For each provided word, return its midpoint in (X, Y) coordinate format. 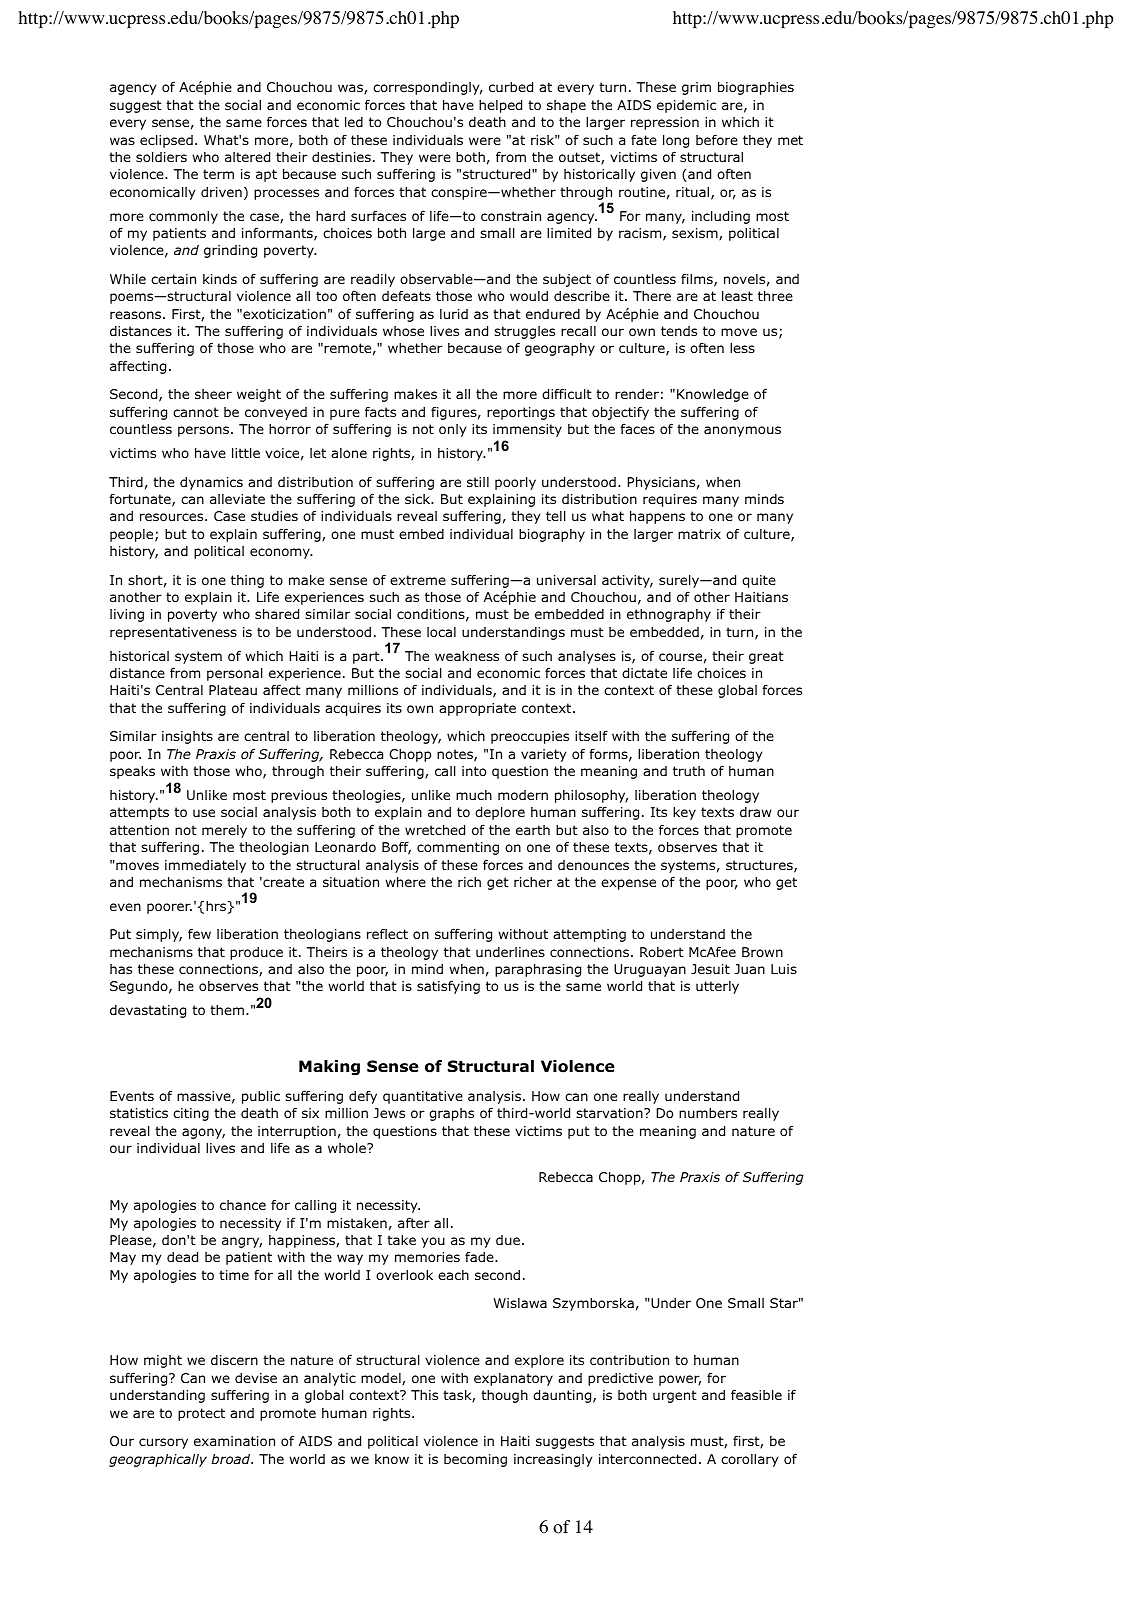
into (474, 771)
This (424, 1395)
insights (187, 737)
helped (500, 106)
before (717, 139)
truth (689, 771)
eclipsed (166, 141)
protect (201, 1414)
